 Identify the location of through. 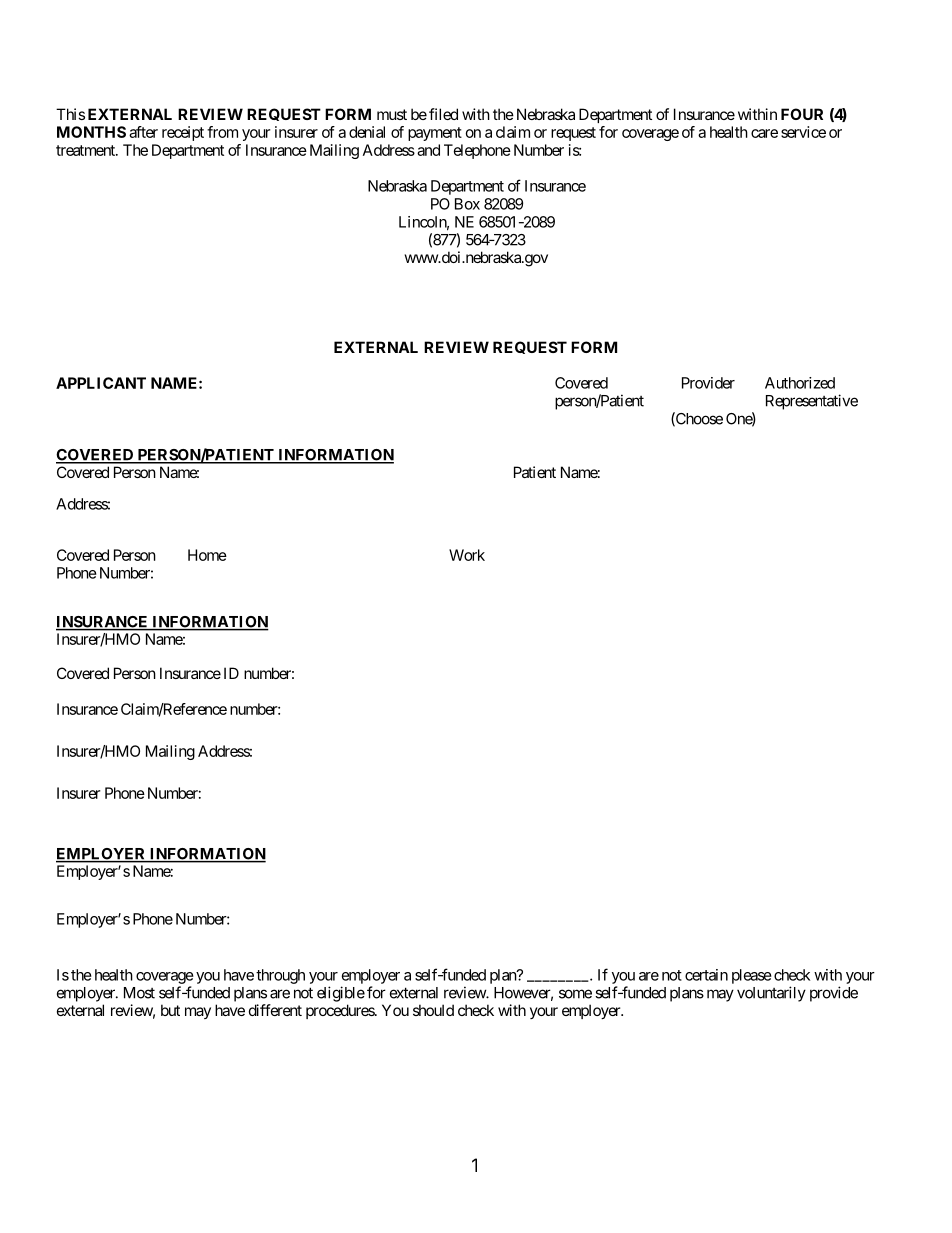
(280, 976).
